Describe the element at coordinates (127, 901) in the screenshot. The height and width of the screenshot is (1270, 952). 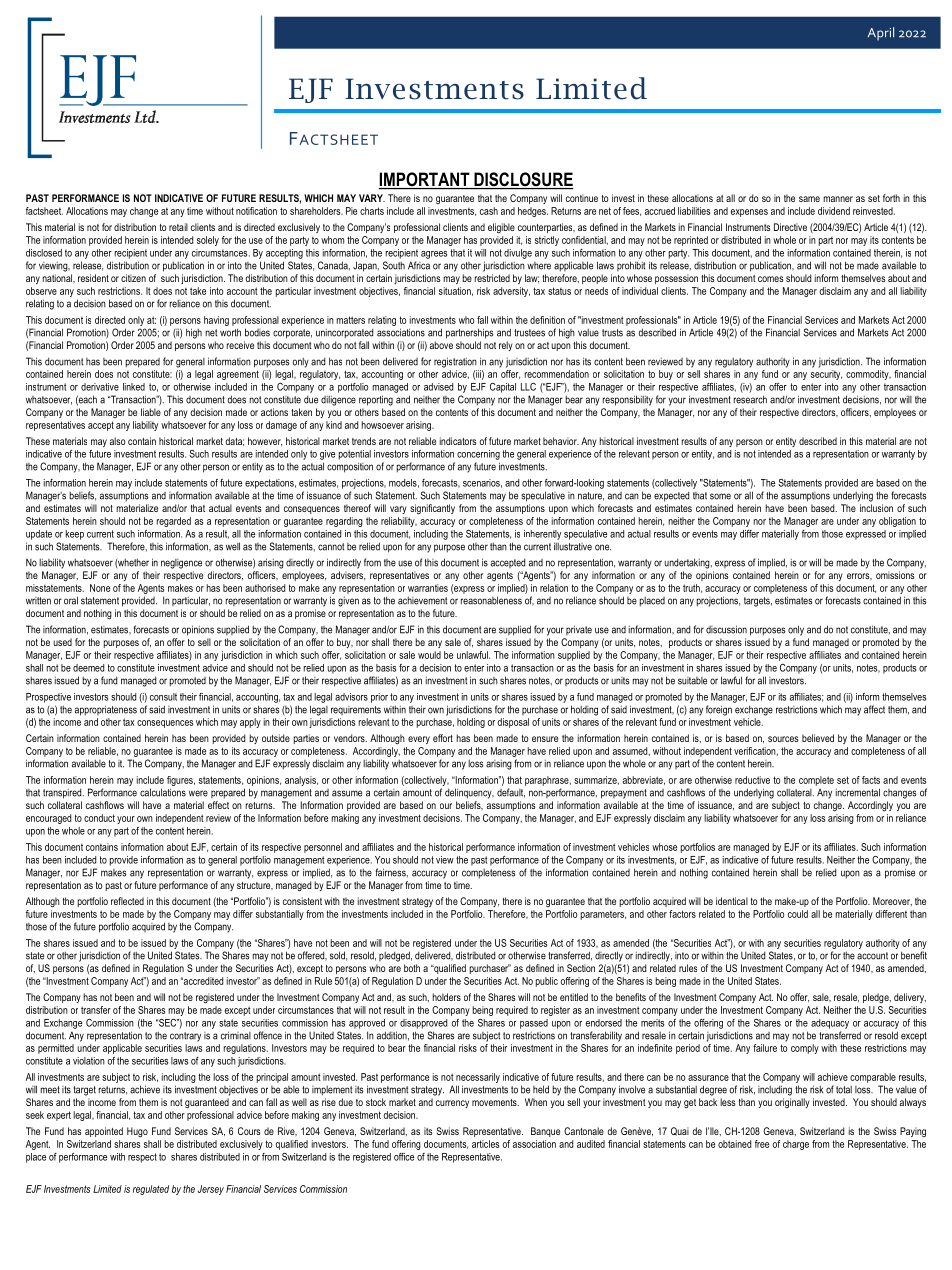
I see `reflected` at that location.
